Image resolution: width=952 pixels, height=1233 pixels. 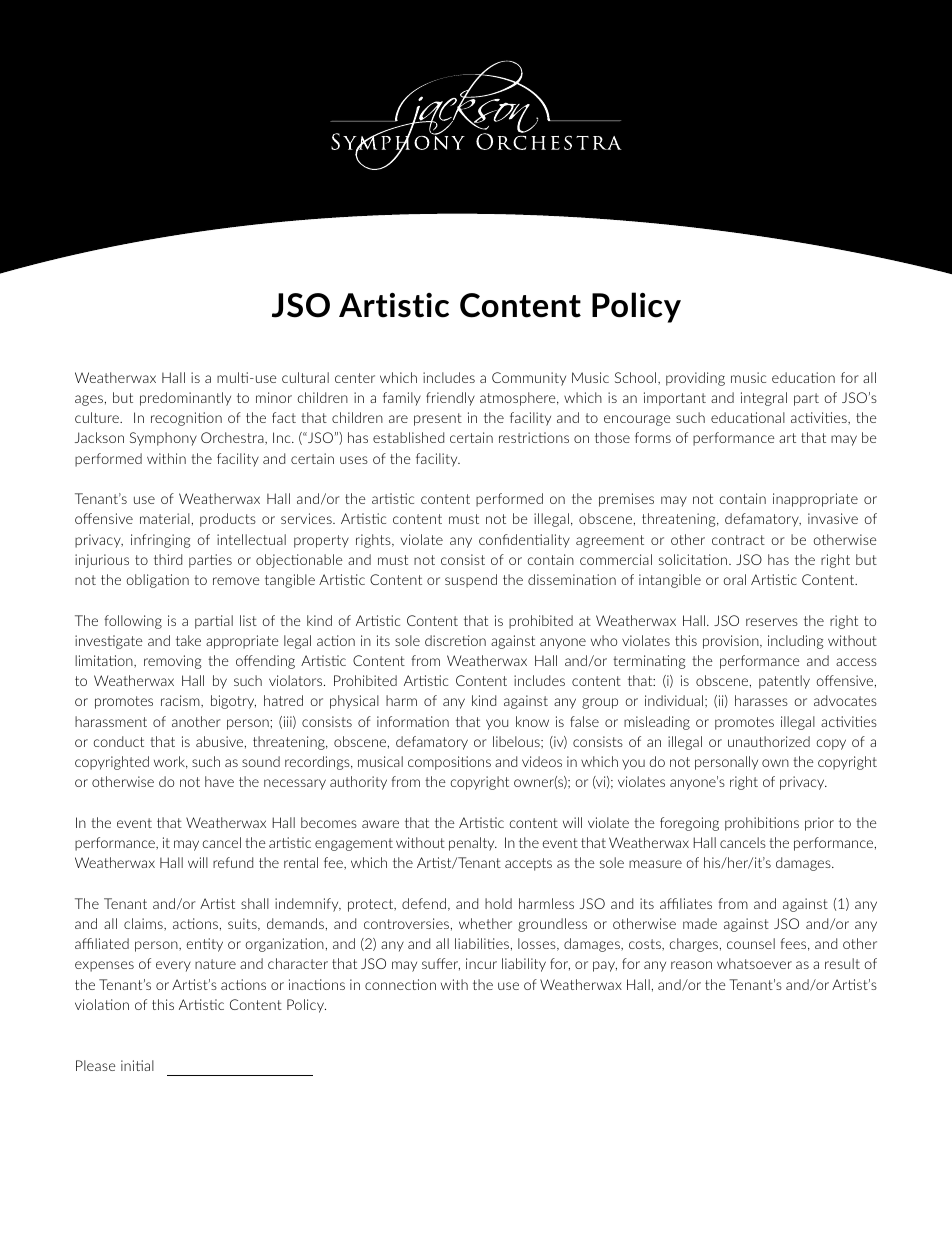 I want to click on friendly, so click(x=450, y=399).
